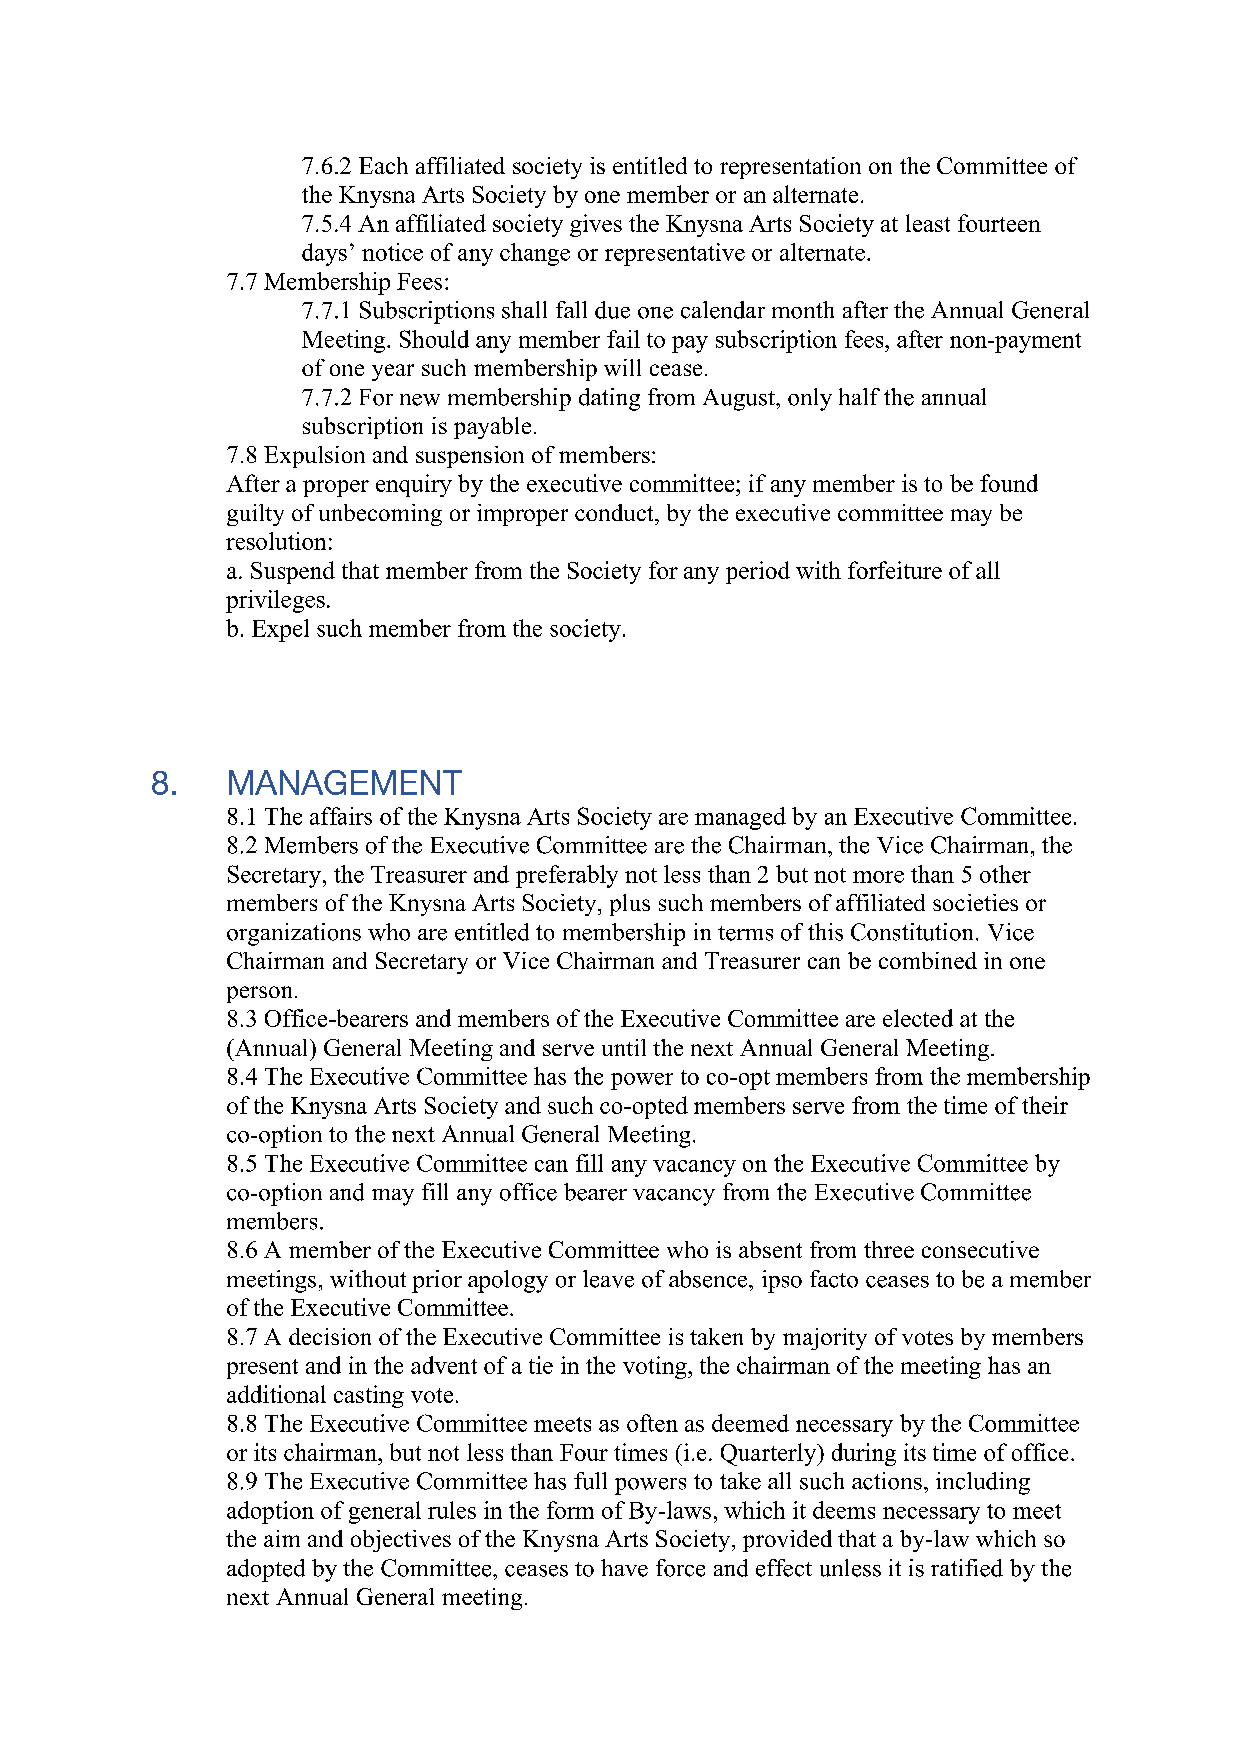  What do you see at coordinates (624, 1568) in the image?
I see `have` at bounding box center [624, 1568].
